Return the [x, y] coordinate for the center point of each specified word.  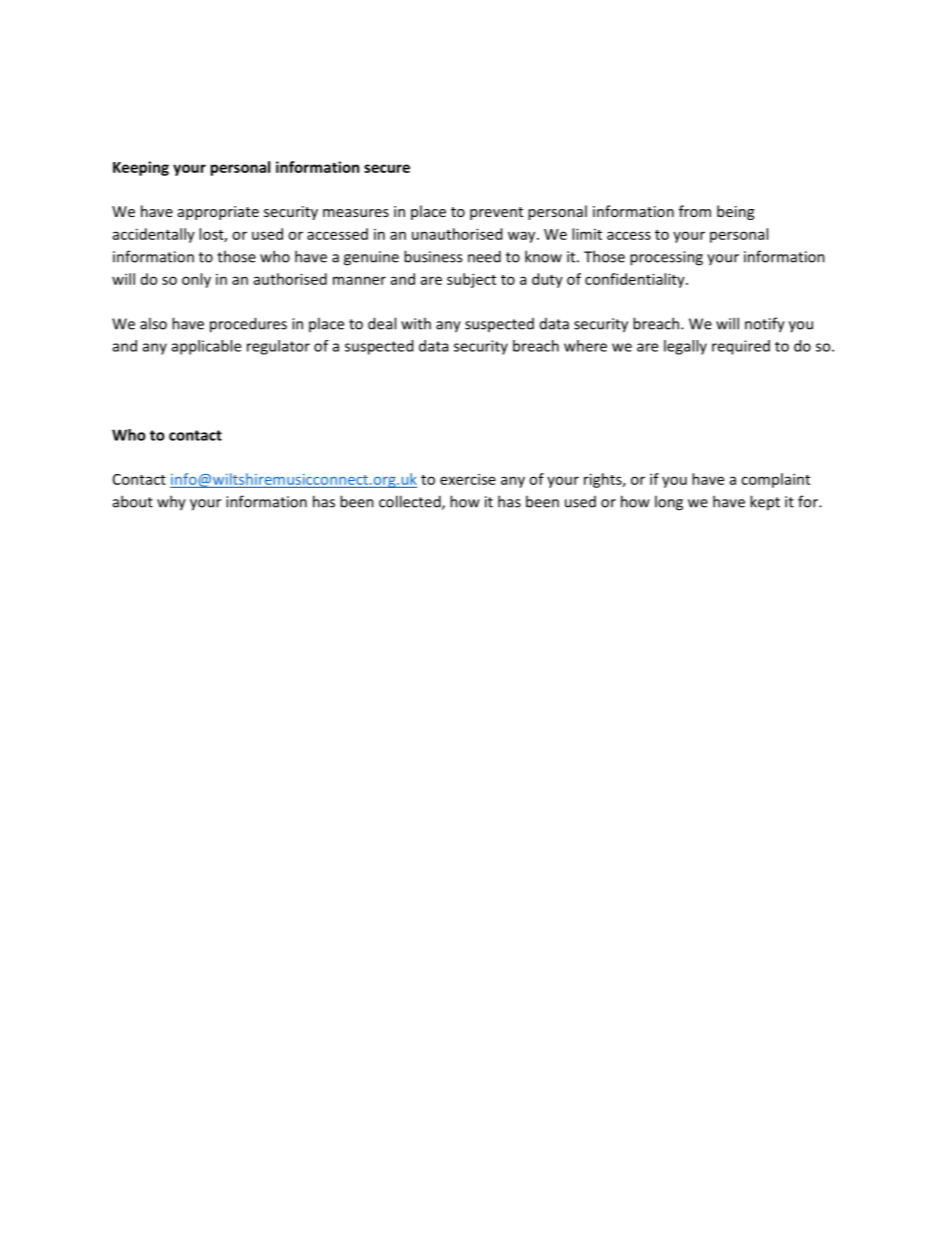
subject [471, 280]
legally [685, 347]
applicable [206, 347]
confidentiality [636, 280]
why [171, 503]
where [585, 346]
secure [387, 168]
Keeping [141, 168]
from [695, 211]
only [196, 280]
